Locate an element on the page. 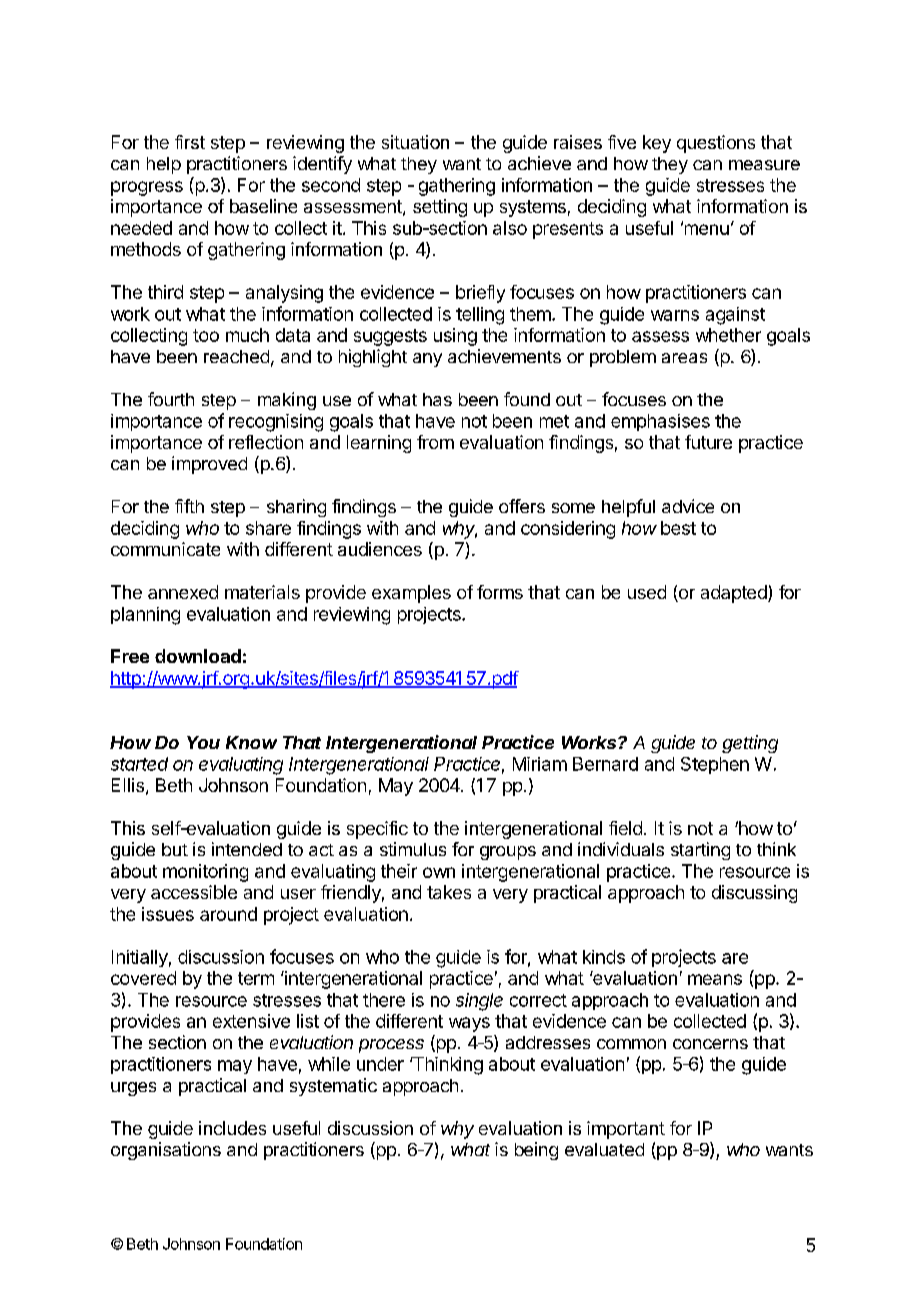 This document has width=924, height=1308. includes is located at coordinates (232, 1128).
